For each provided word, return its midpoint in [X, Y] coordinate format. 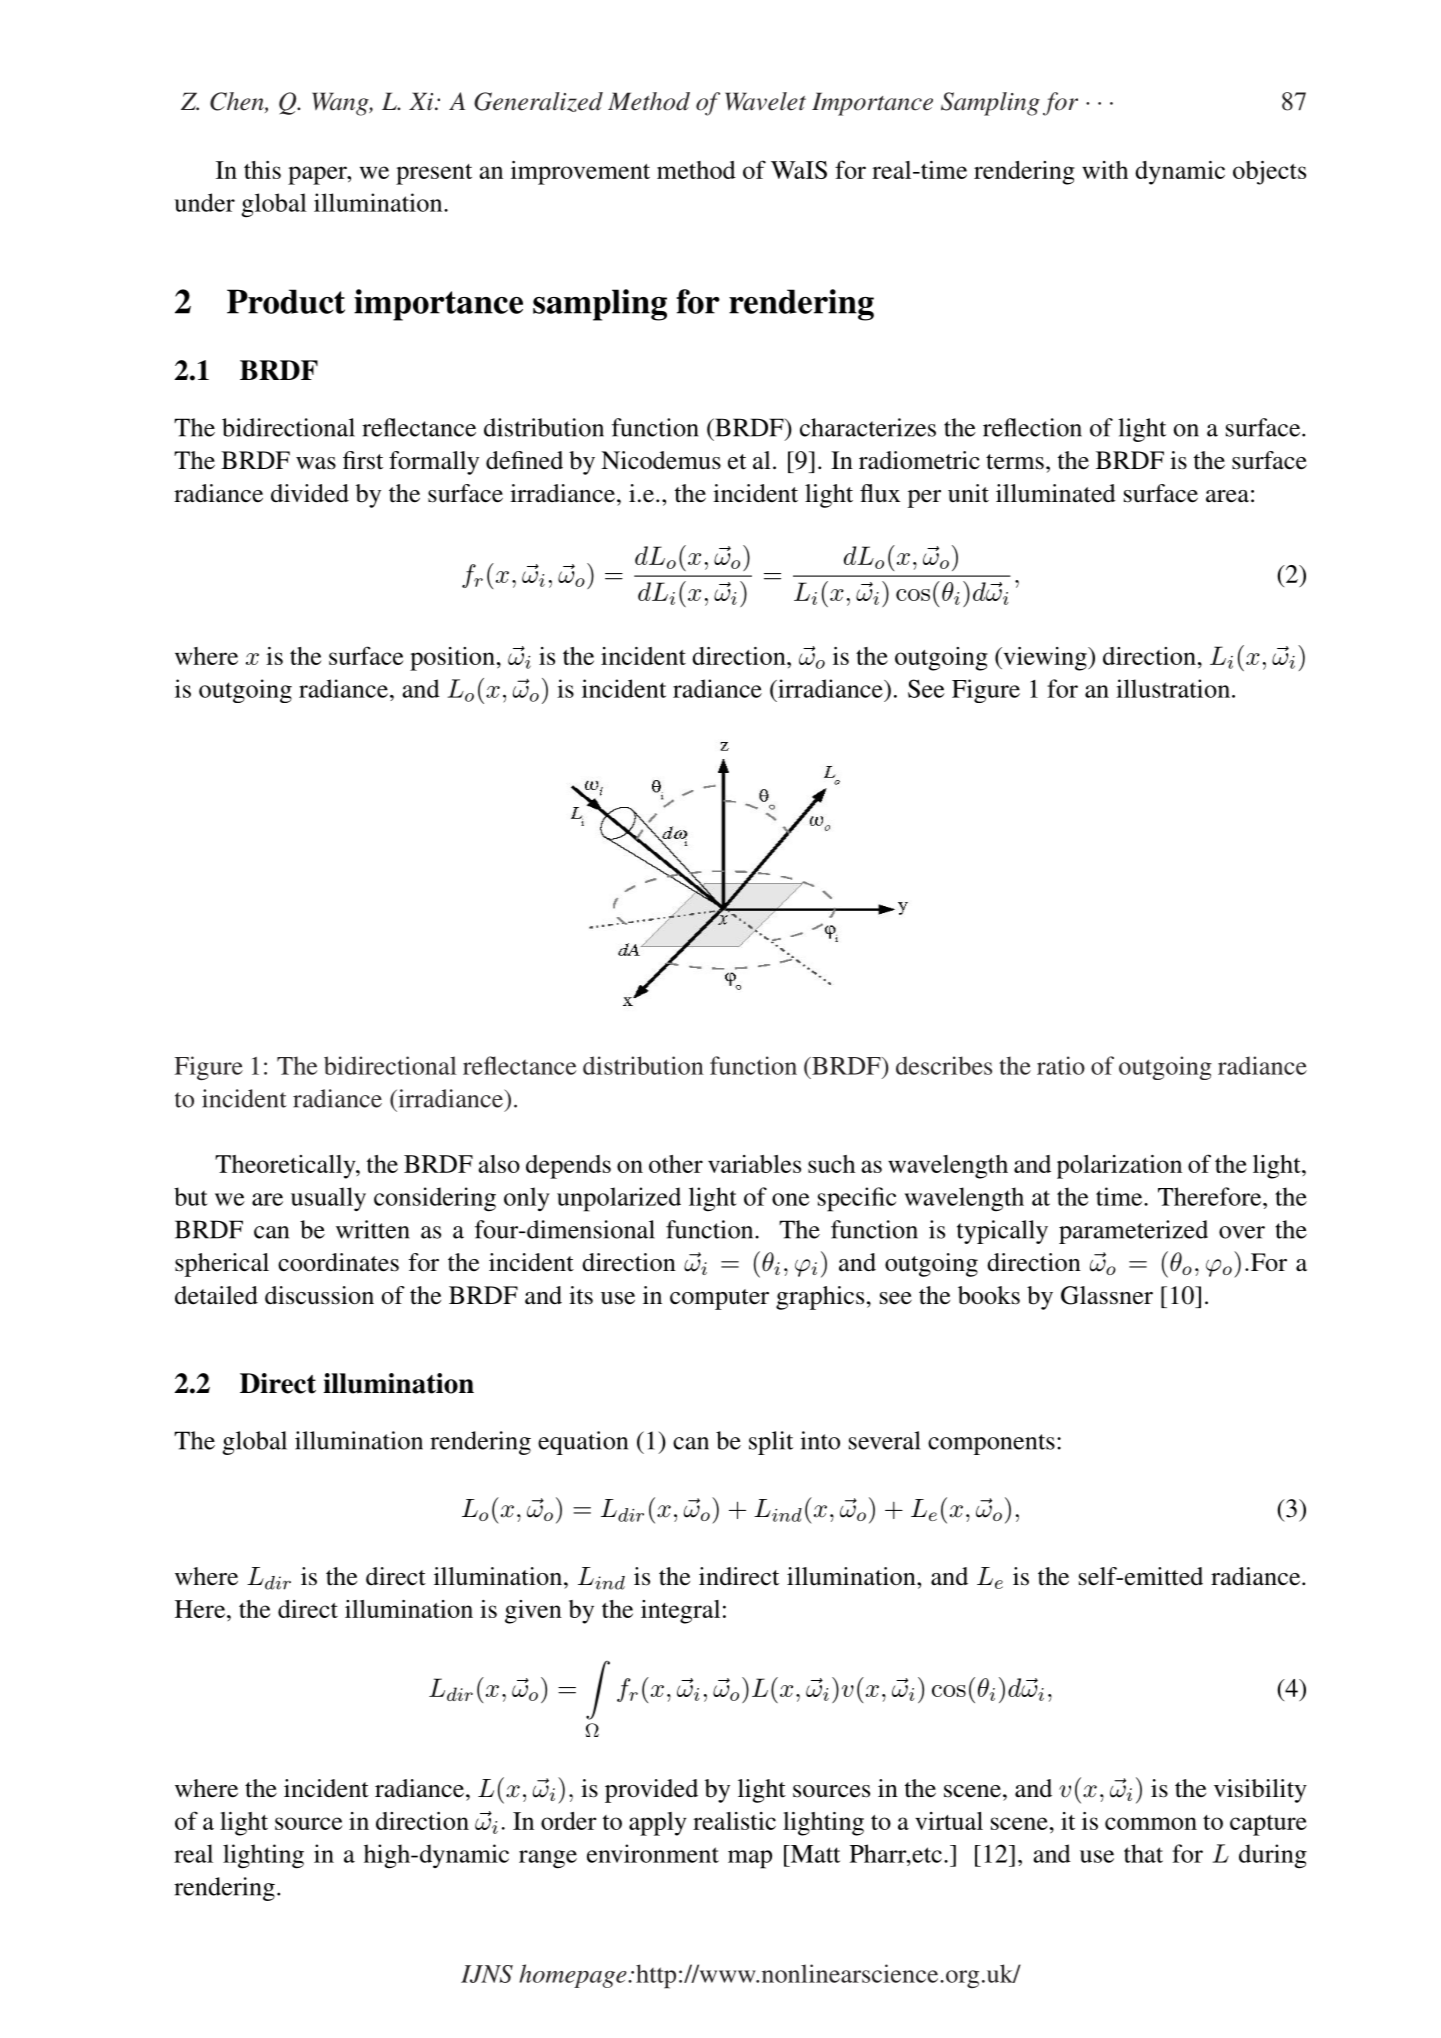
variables [754, 1164]
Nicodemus [661, 460]
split [771, 1443]
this [262, 170]
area [1227, 496]
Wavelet [765, 101]
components [991, 1444]
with [1105, 170]
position [452, 659]
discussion [319, 1295]
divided [310, 493]
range [548, 1859]
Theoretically [286, 1167]
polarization [1119, 1167]
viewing [1045, 659]
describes [944, 1065]
